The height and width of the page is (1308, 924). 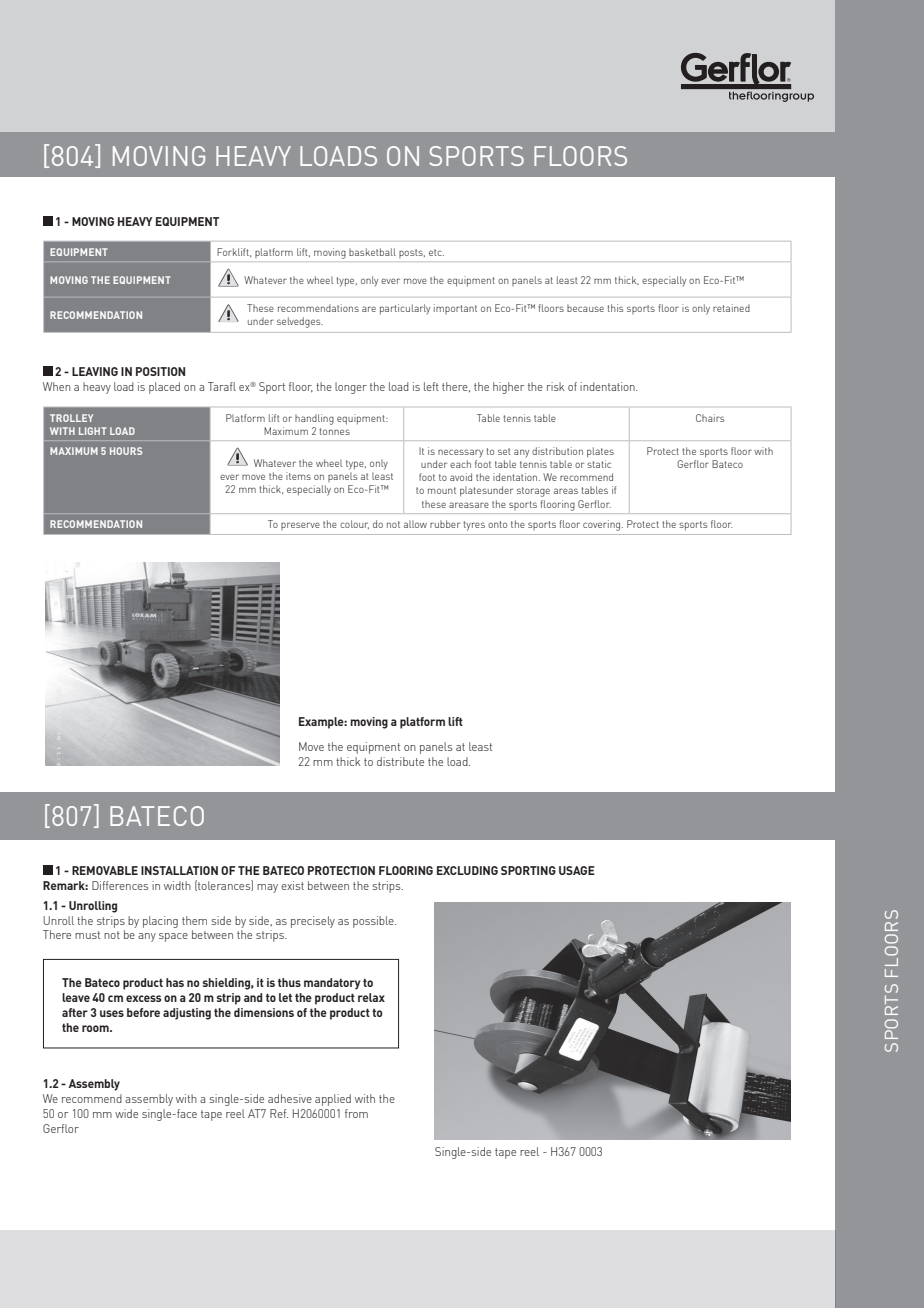 I want to click on allow, so click(x=415, y=524).
